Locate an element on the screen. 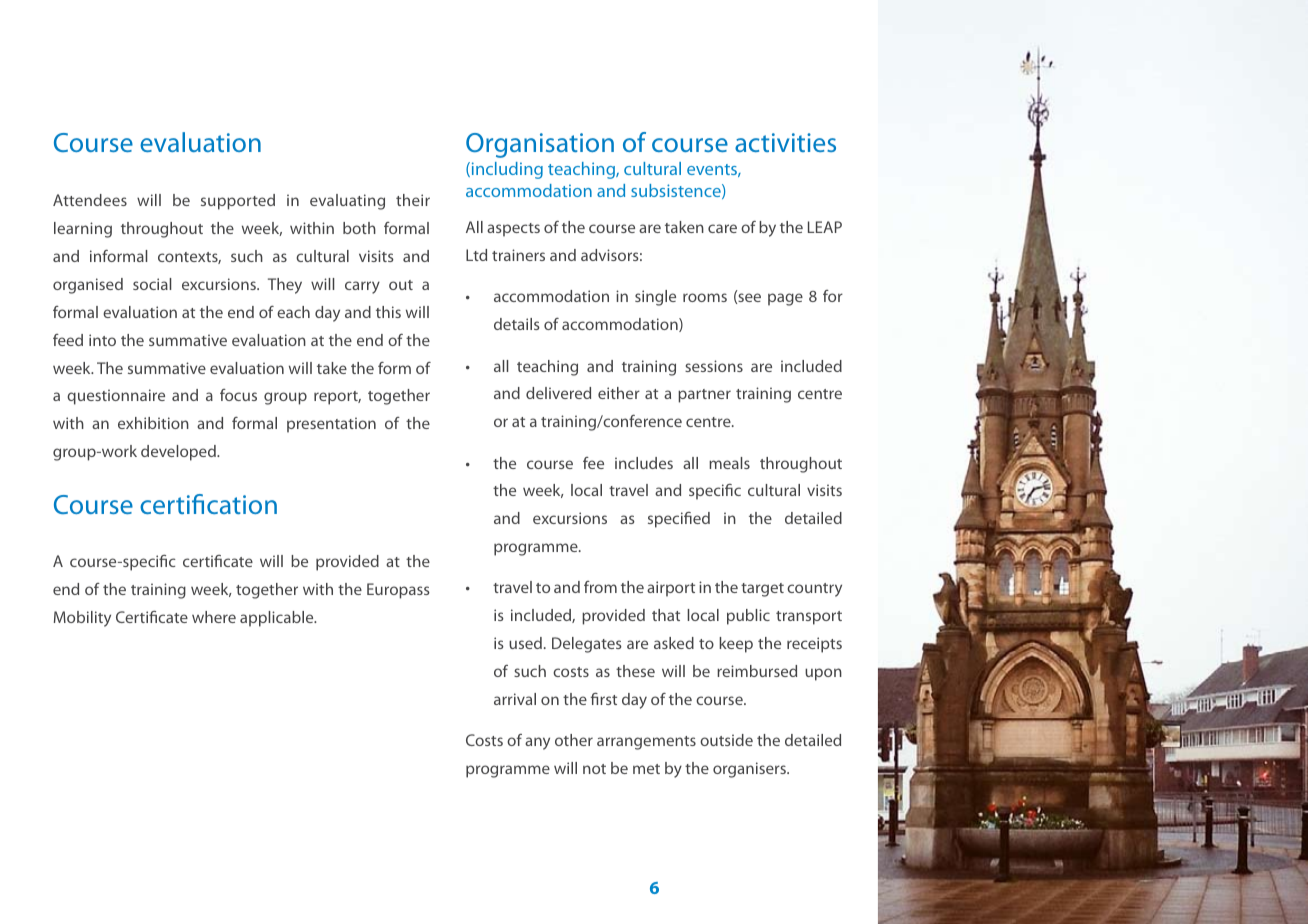 This screenshot has height=924, width=1308. activities is located at coordinates (785, 142).
